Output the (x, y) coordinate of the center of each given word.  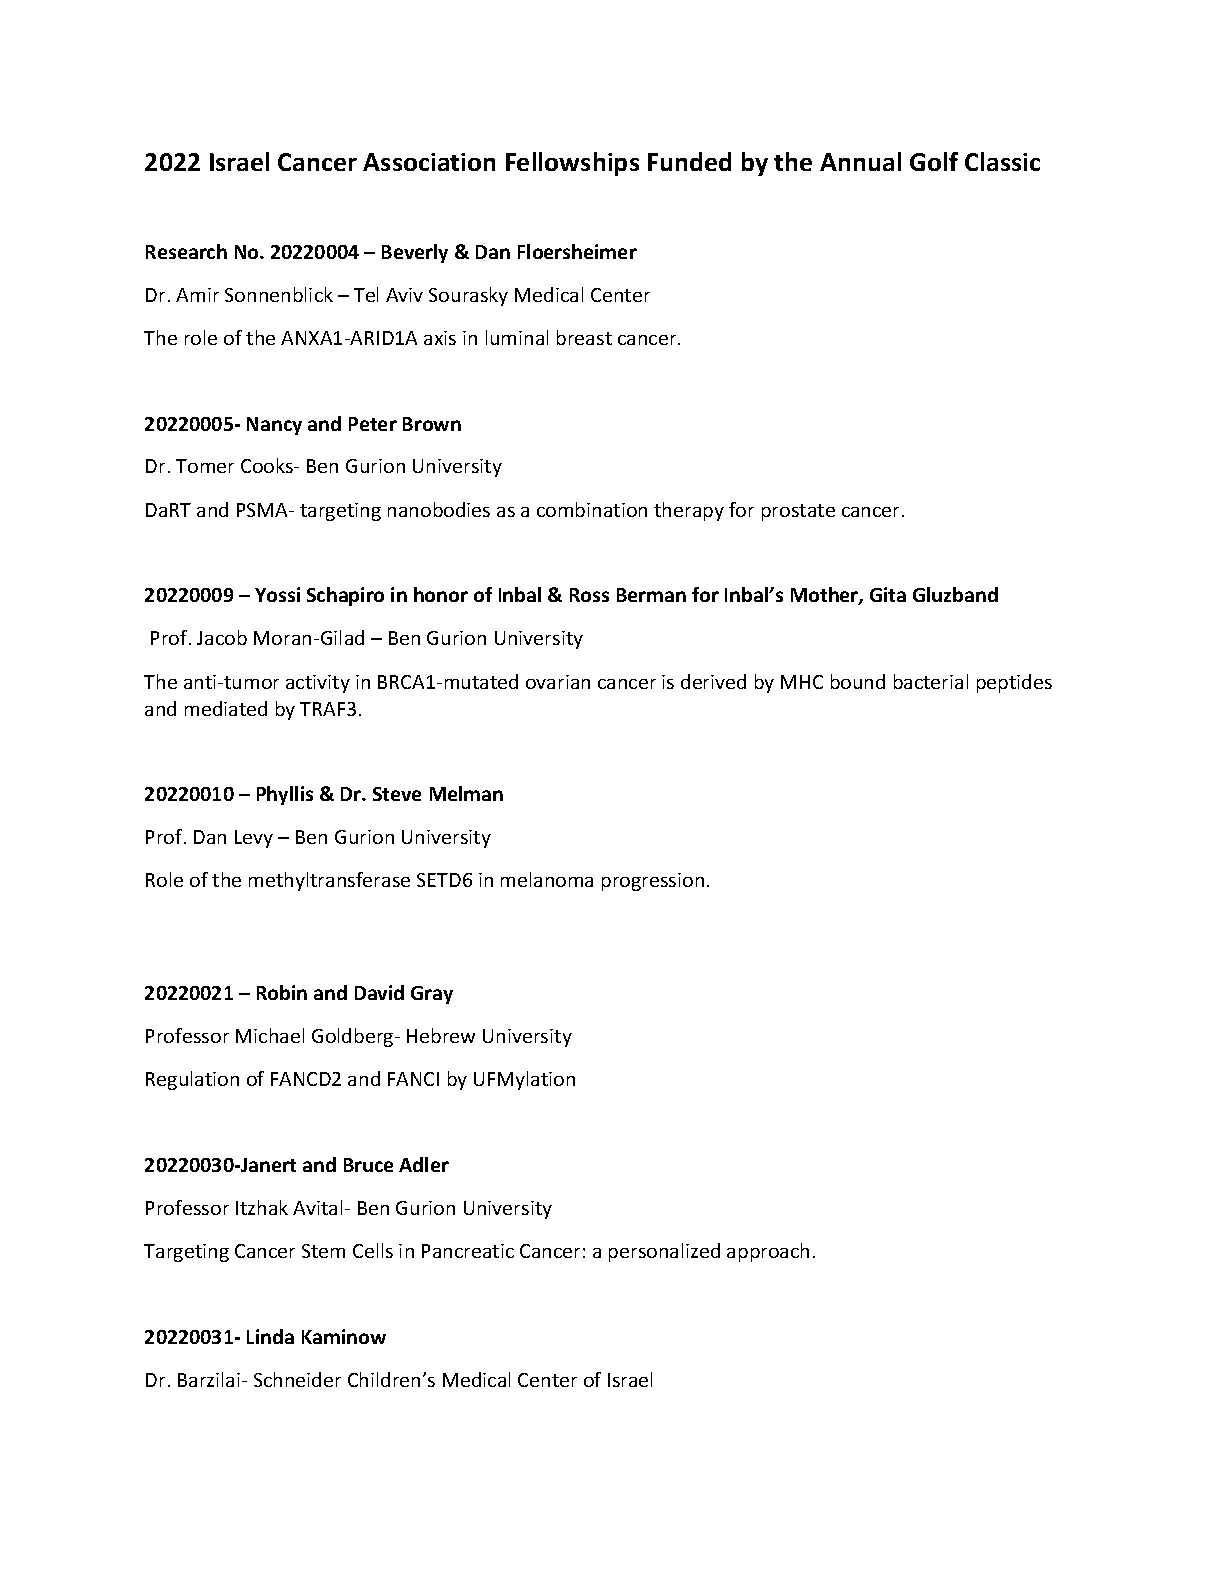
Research (186, 251)
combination (592, 509)
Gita (888, 594)
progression (653, 882)
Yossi (277, 594)
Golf (934, 161)
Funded (689, 161)
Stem (323, 1251)
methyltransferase (329, 881)
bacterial (931, 681)
